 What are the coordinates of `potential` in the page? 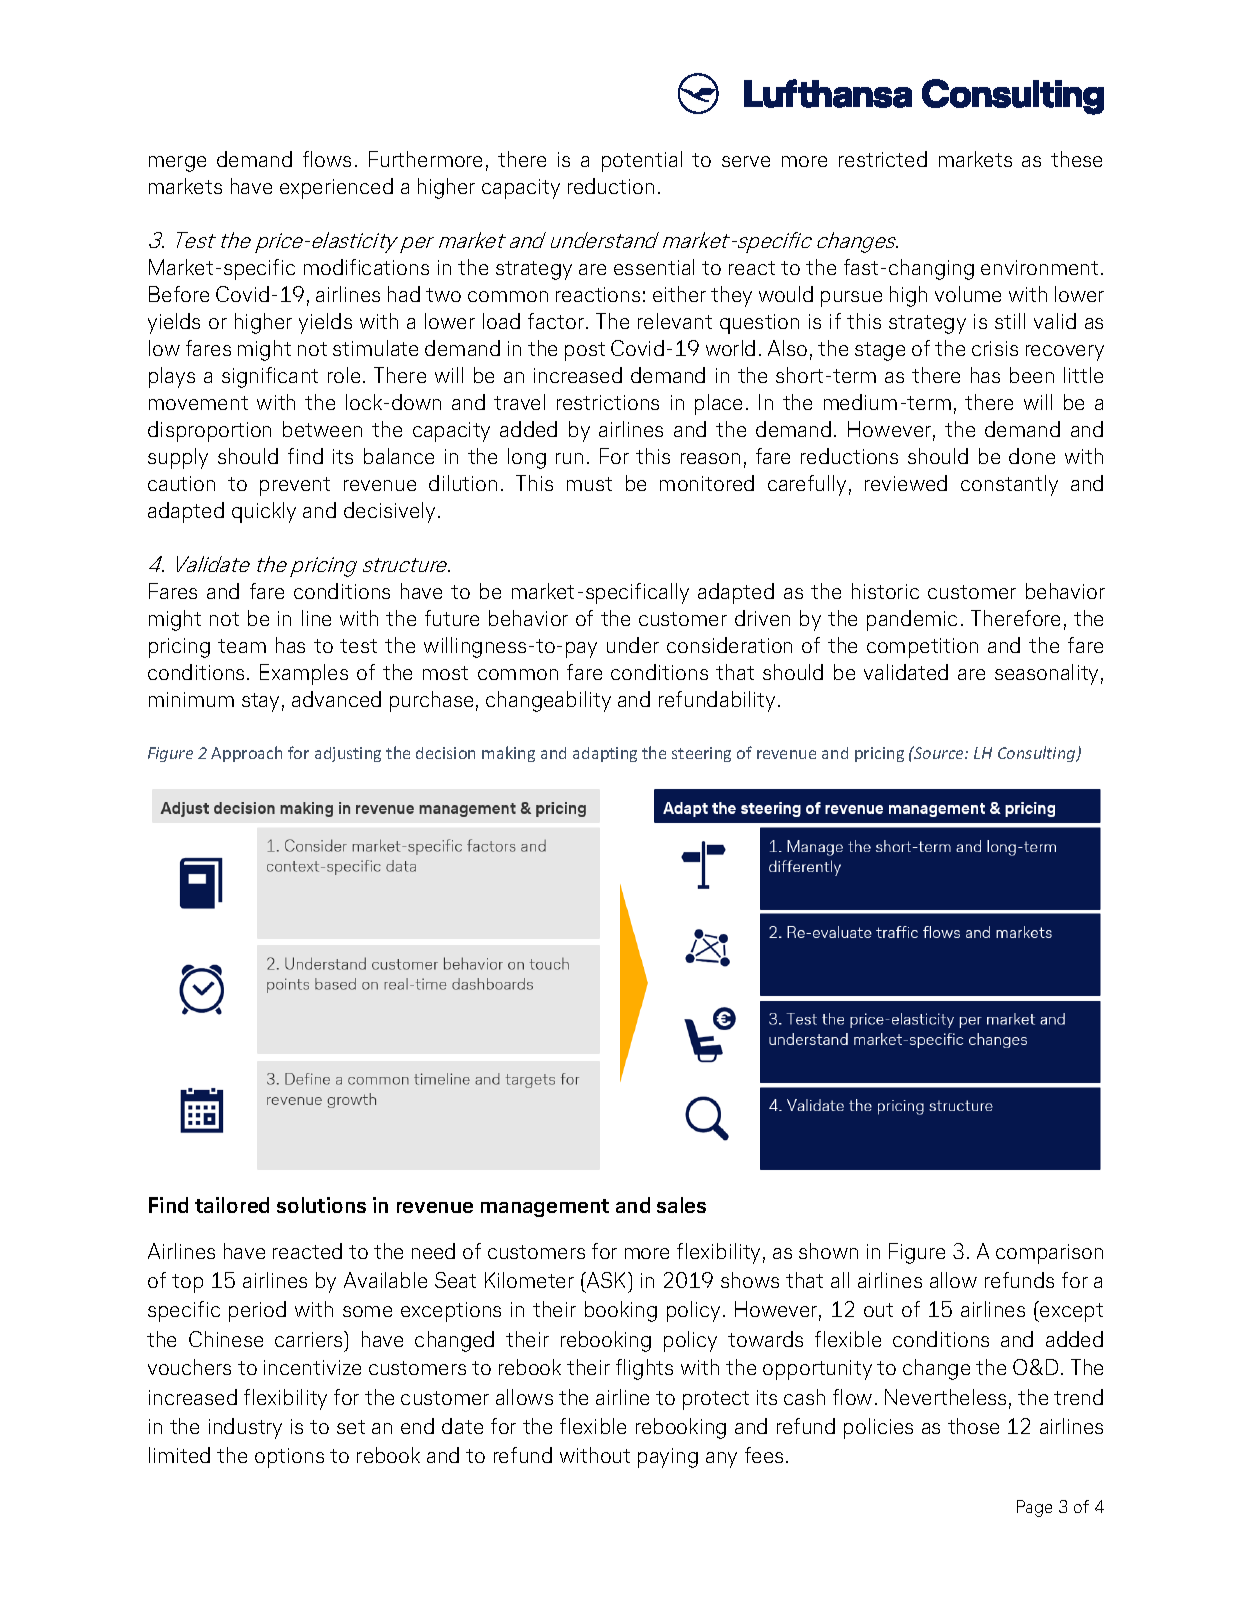 It's located at (642, 161).
